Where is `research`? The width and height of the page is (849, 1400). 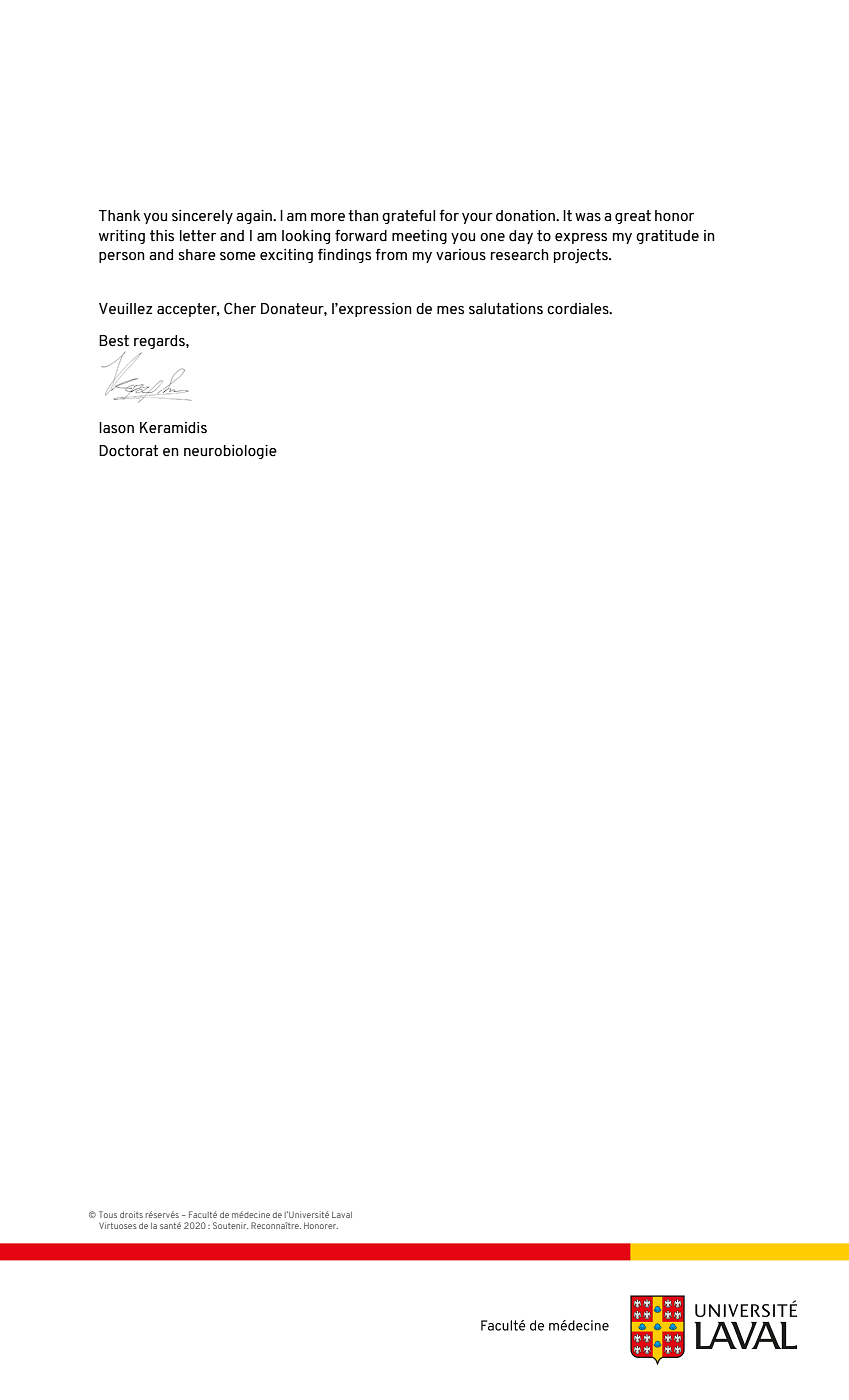 research is located at coordinates (519, 255).
